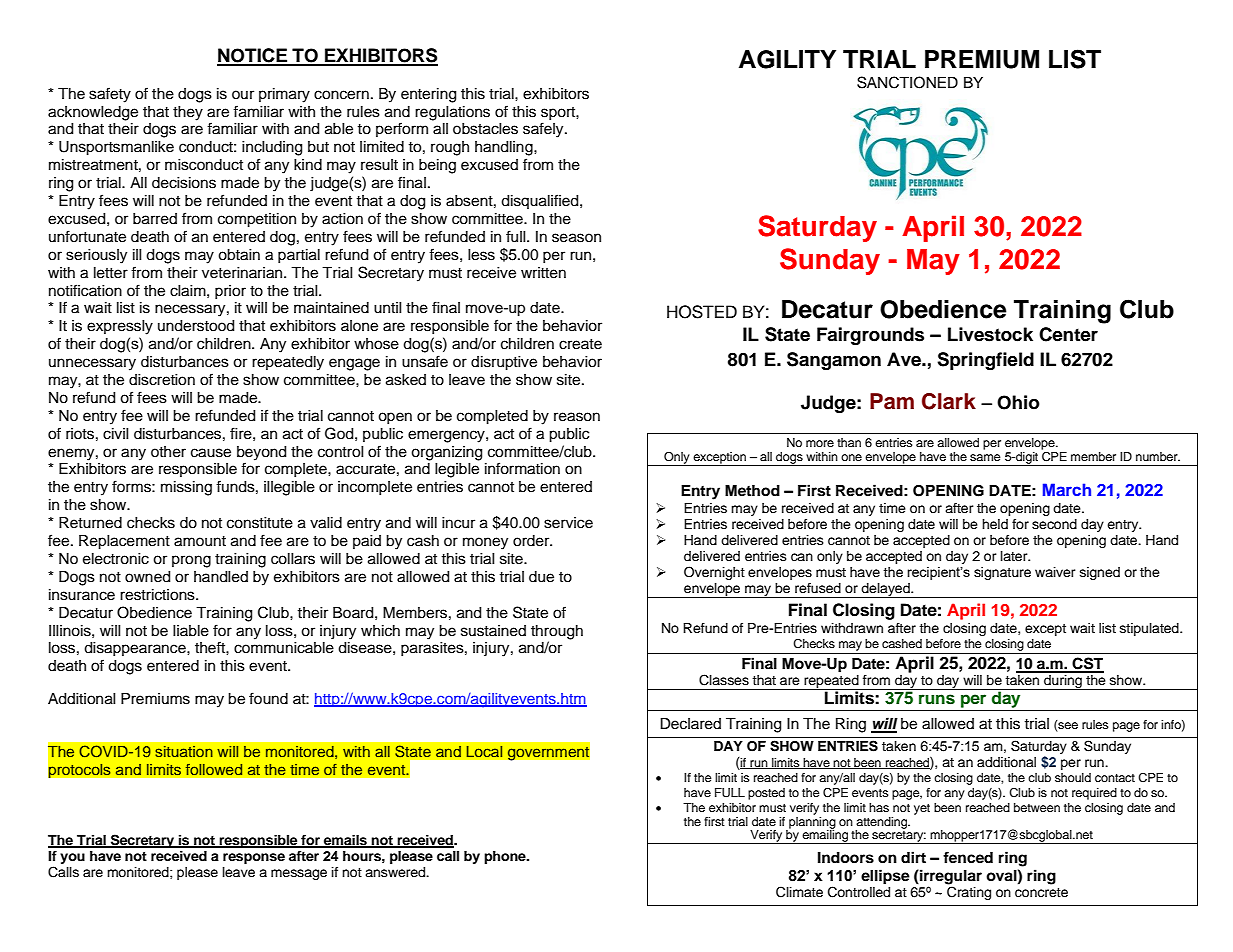  Describe the element at coordinates (577, 417) in the screenshot. I see `reason` at that location.
